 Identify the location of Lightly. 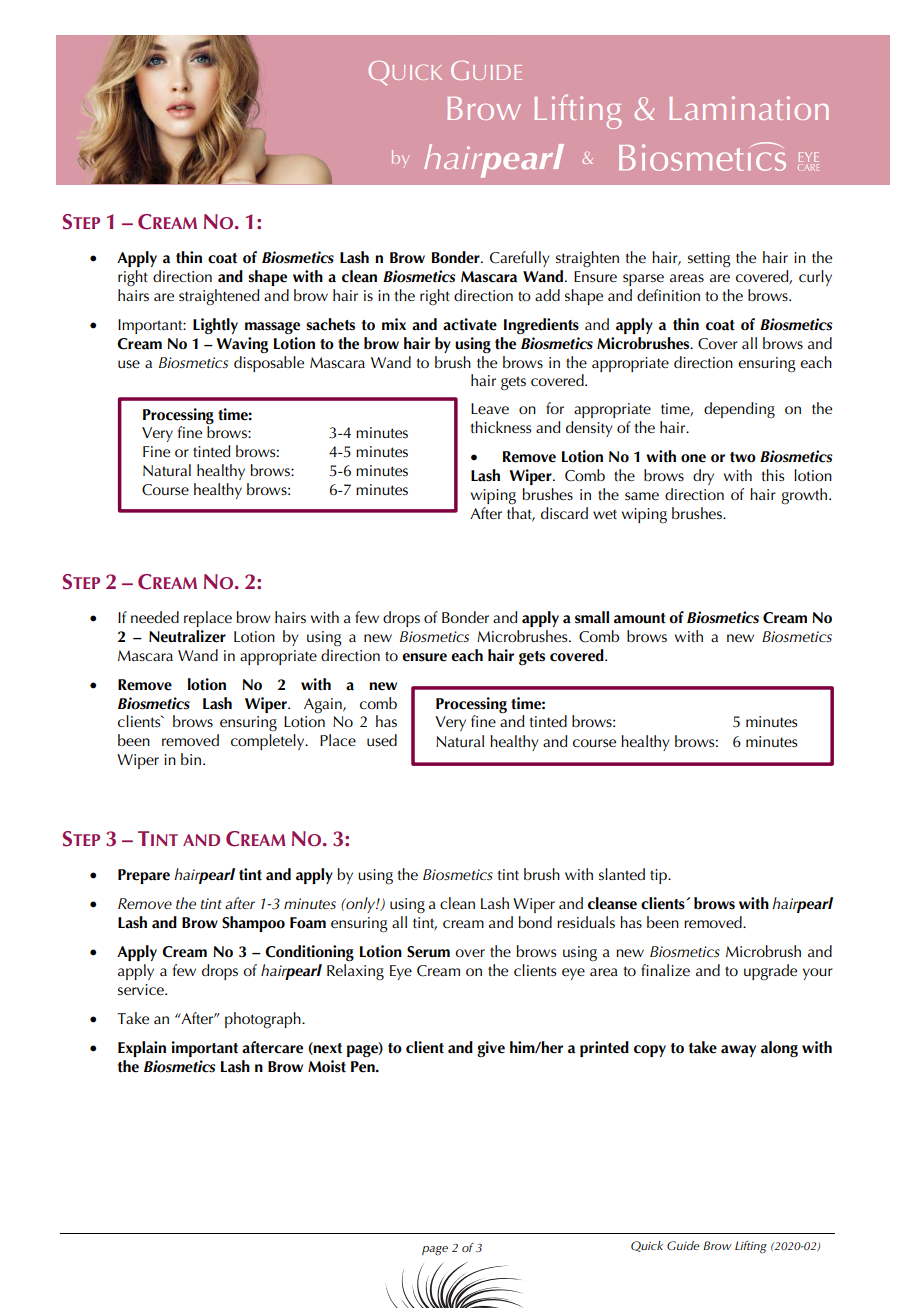
(215, 326).
